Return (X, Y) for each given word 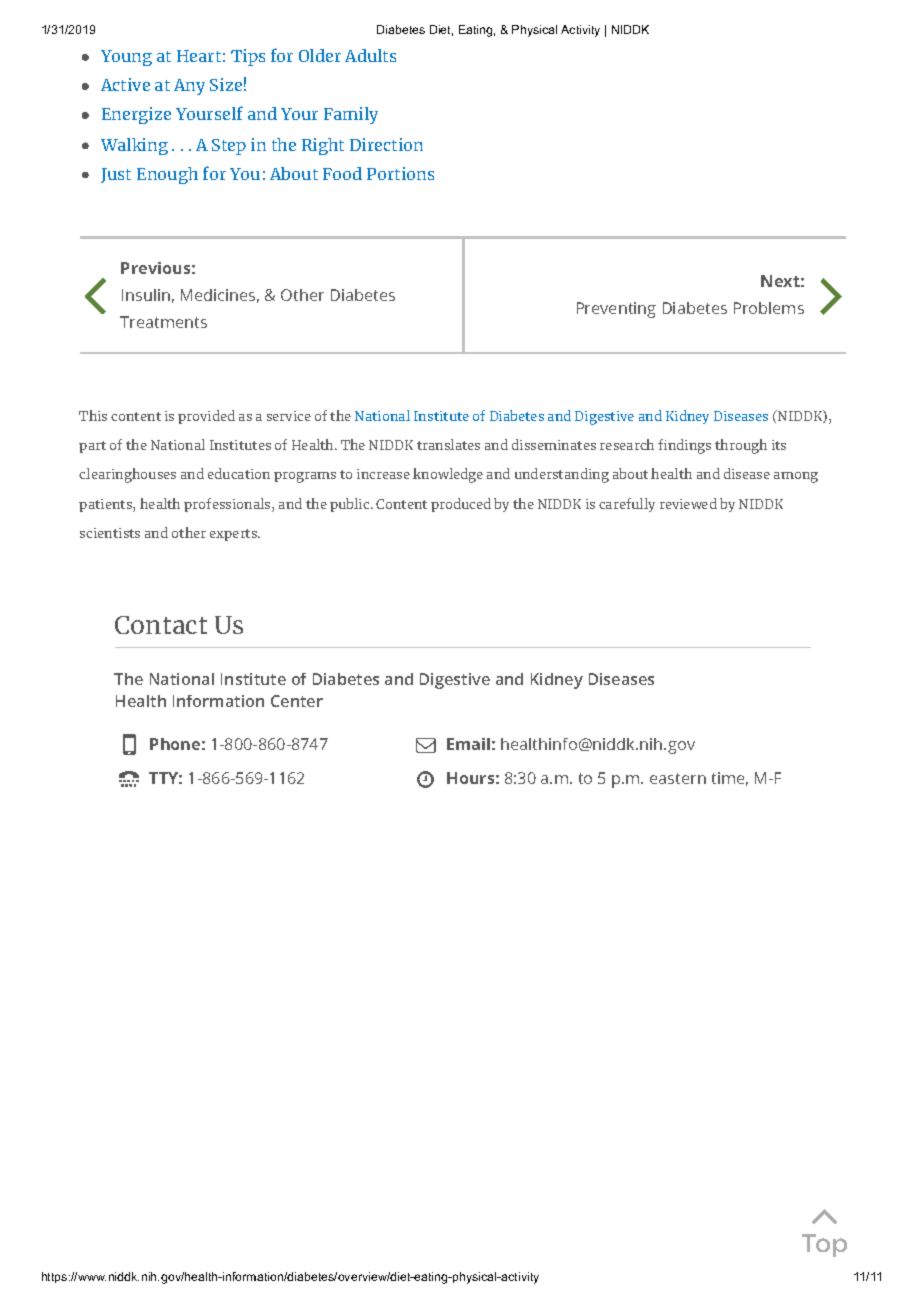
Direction (386, 144)
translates (448, 444)
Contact (161, 625)
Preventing (616, 310)
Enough (167, 175)
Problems (769, 308)
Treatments (163, 322)
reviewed (688, 503)
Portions (400, 173)
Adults (370, 55)
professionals (228, 505)
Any (189, 87)
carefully (627, 505)
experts (235, 535)
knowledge (448, 475)
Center (297, 701)
